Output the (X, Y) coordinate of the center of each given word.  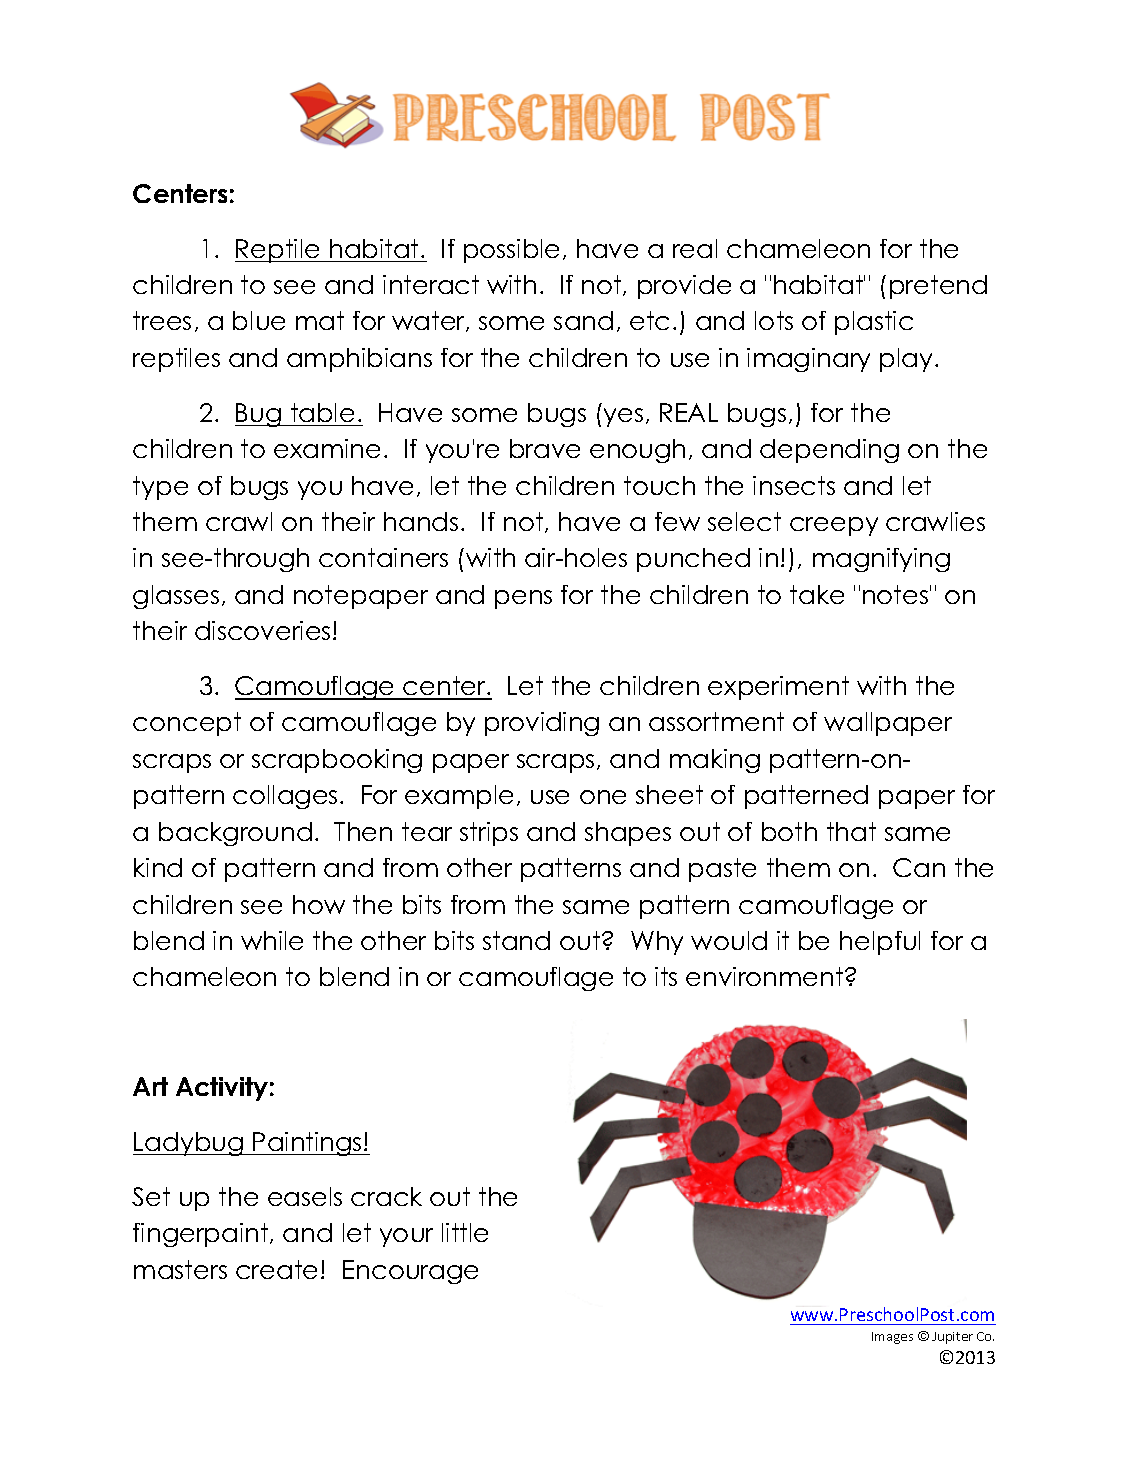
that (851, 831)
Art (150, 1086)
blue (259, 320)
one (603, 797)
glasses (176, 597)
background (235, 834)
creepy (834, 526)
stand (516, 940)
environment (766, 976)
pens (523, 599)
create (276, 1269)
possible (511, 251)
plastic (874, 323)
